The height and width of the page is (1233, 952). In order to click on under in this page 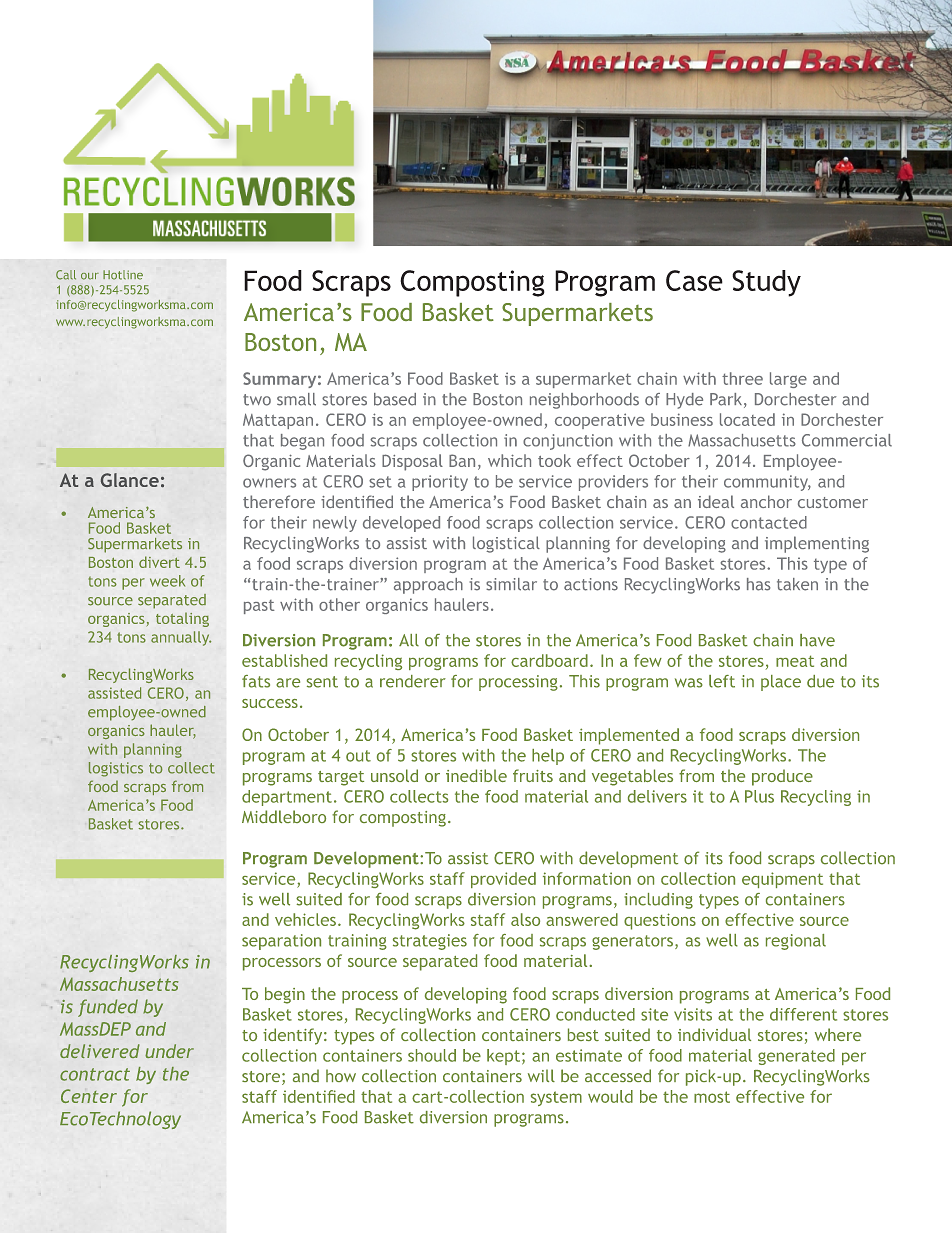, I will do `click(169, 1051)`.
